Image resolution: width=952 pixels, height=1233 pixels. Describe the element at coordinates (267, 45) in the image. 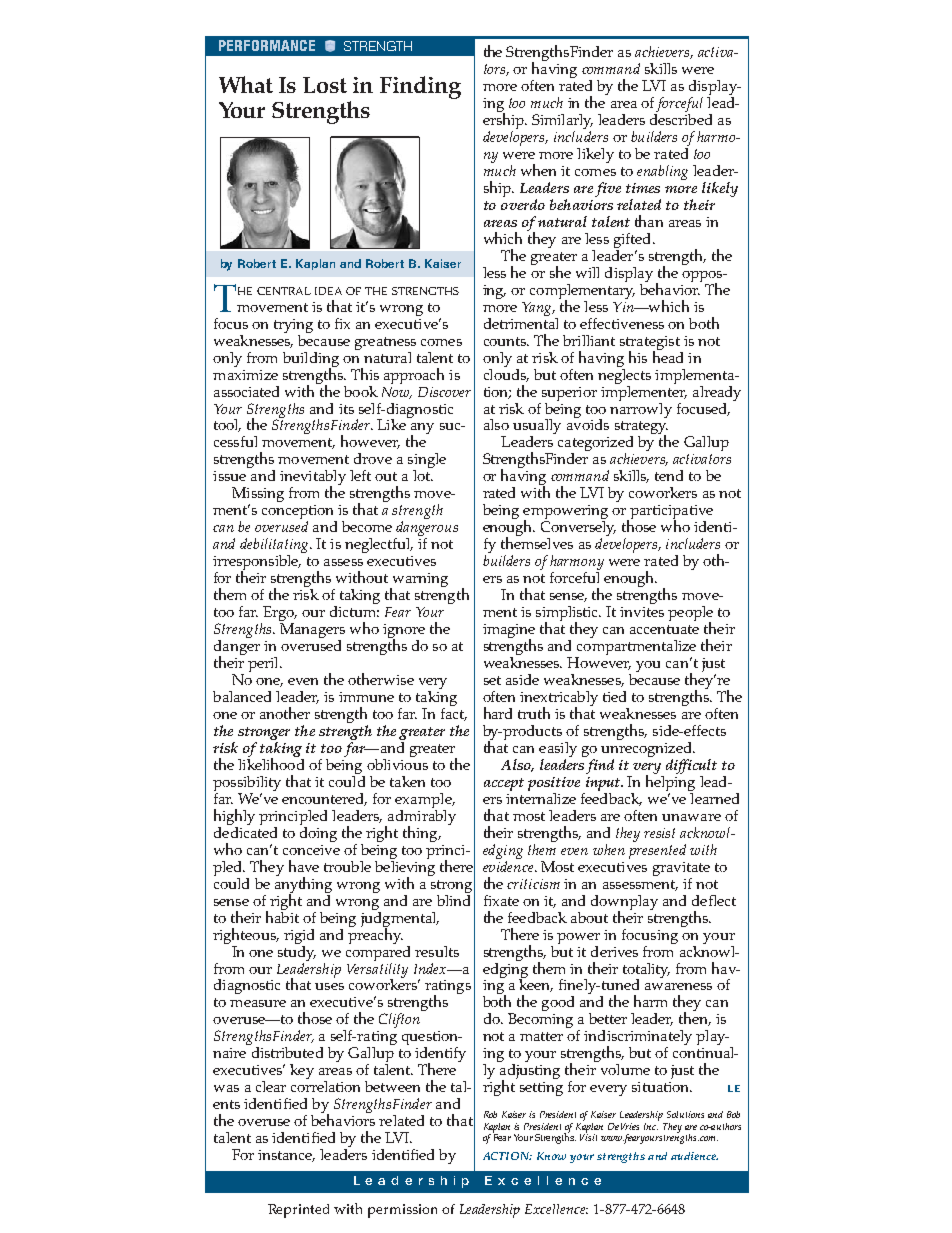

I see `PERFORMANCE` at that location.
